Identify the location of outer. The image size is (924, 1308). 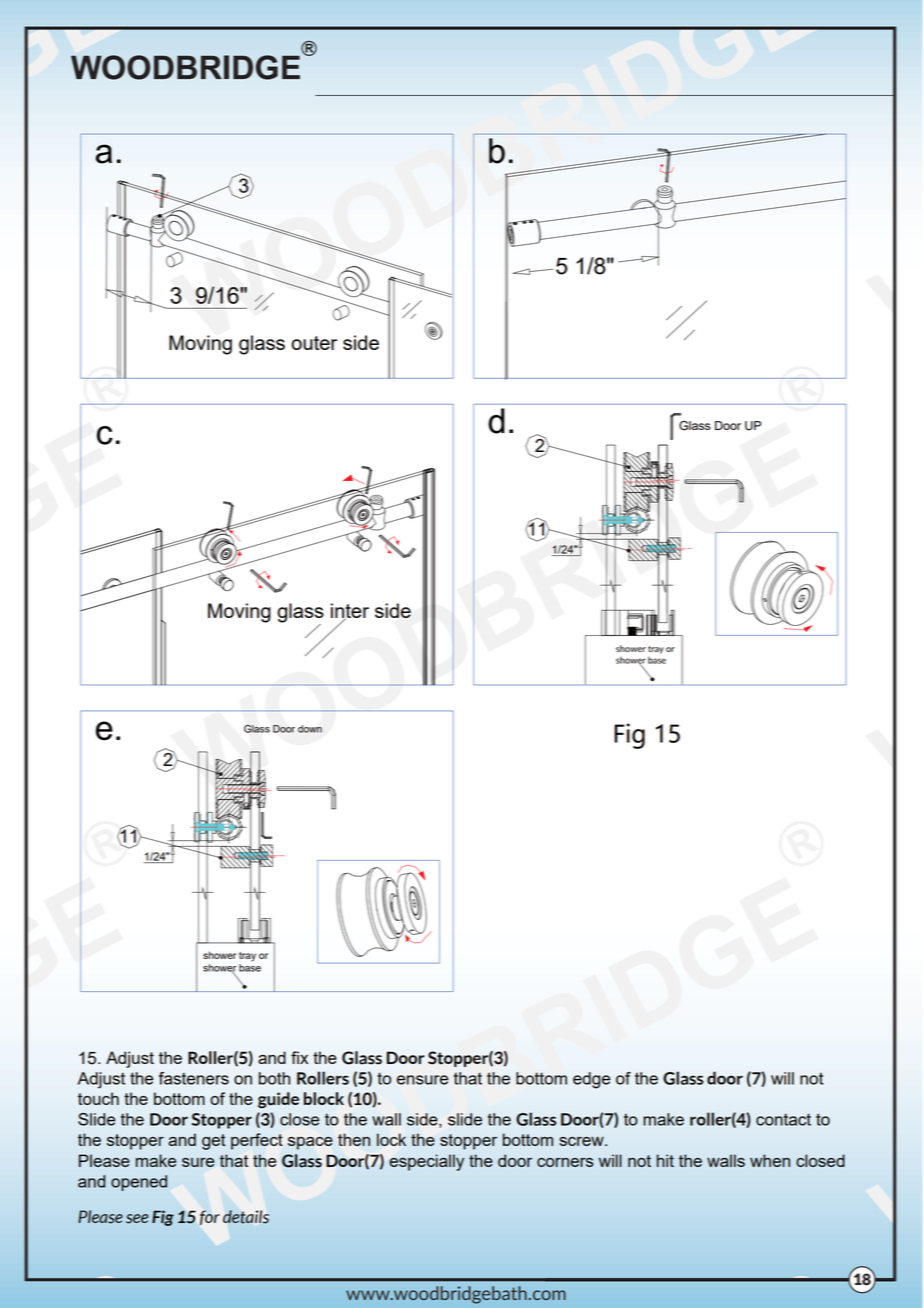
(314, 343).
